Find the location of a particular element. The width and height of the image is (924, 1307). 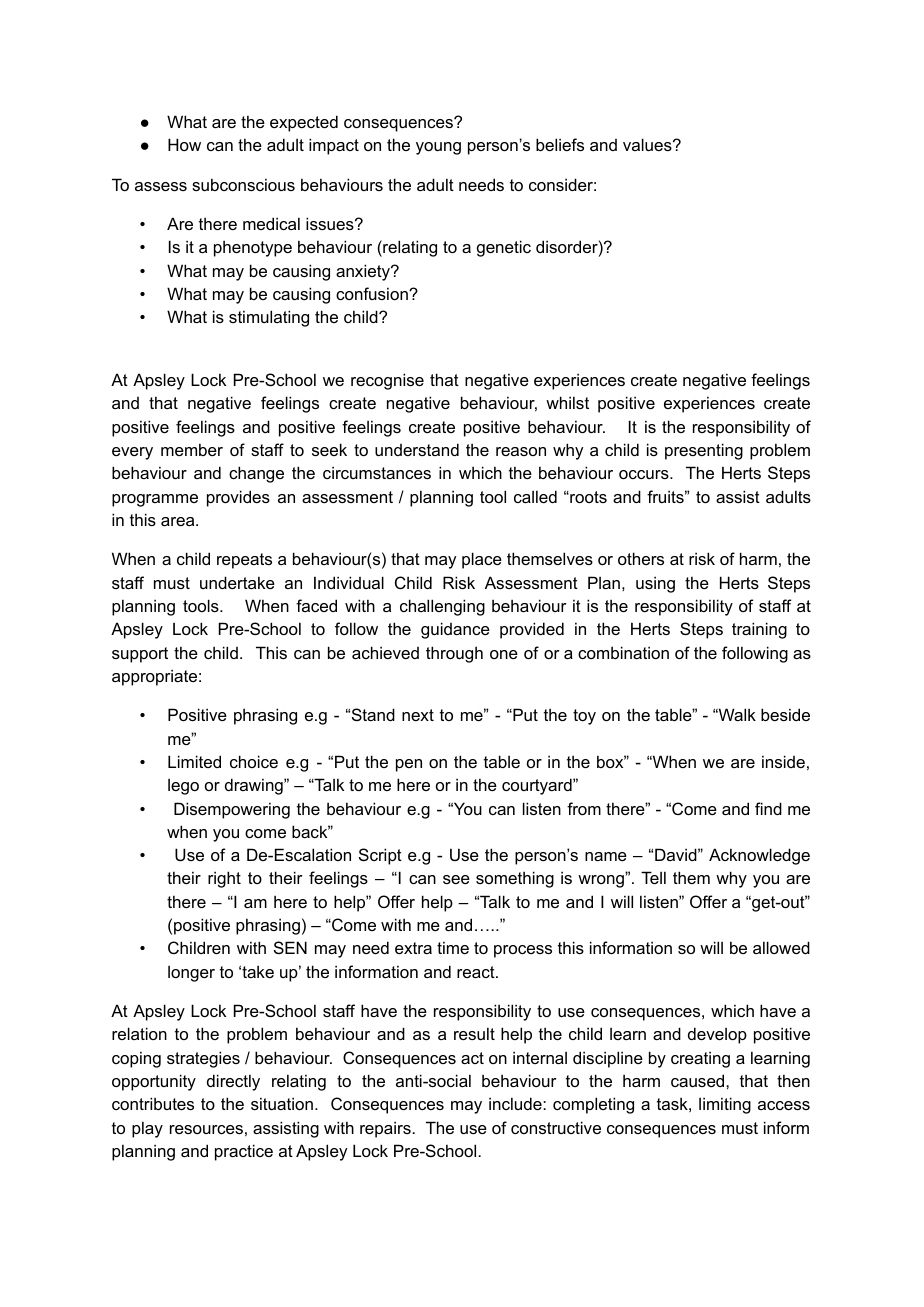

young is located at coordinates (438, 148).
